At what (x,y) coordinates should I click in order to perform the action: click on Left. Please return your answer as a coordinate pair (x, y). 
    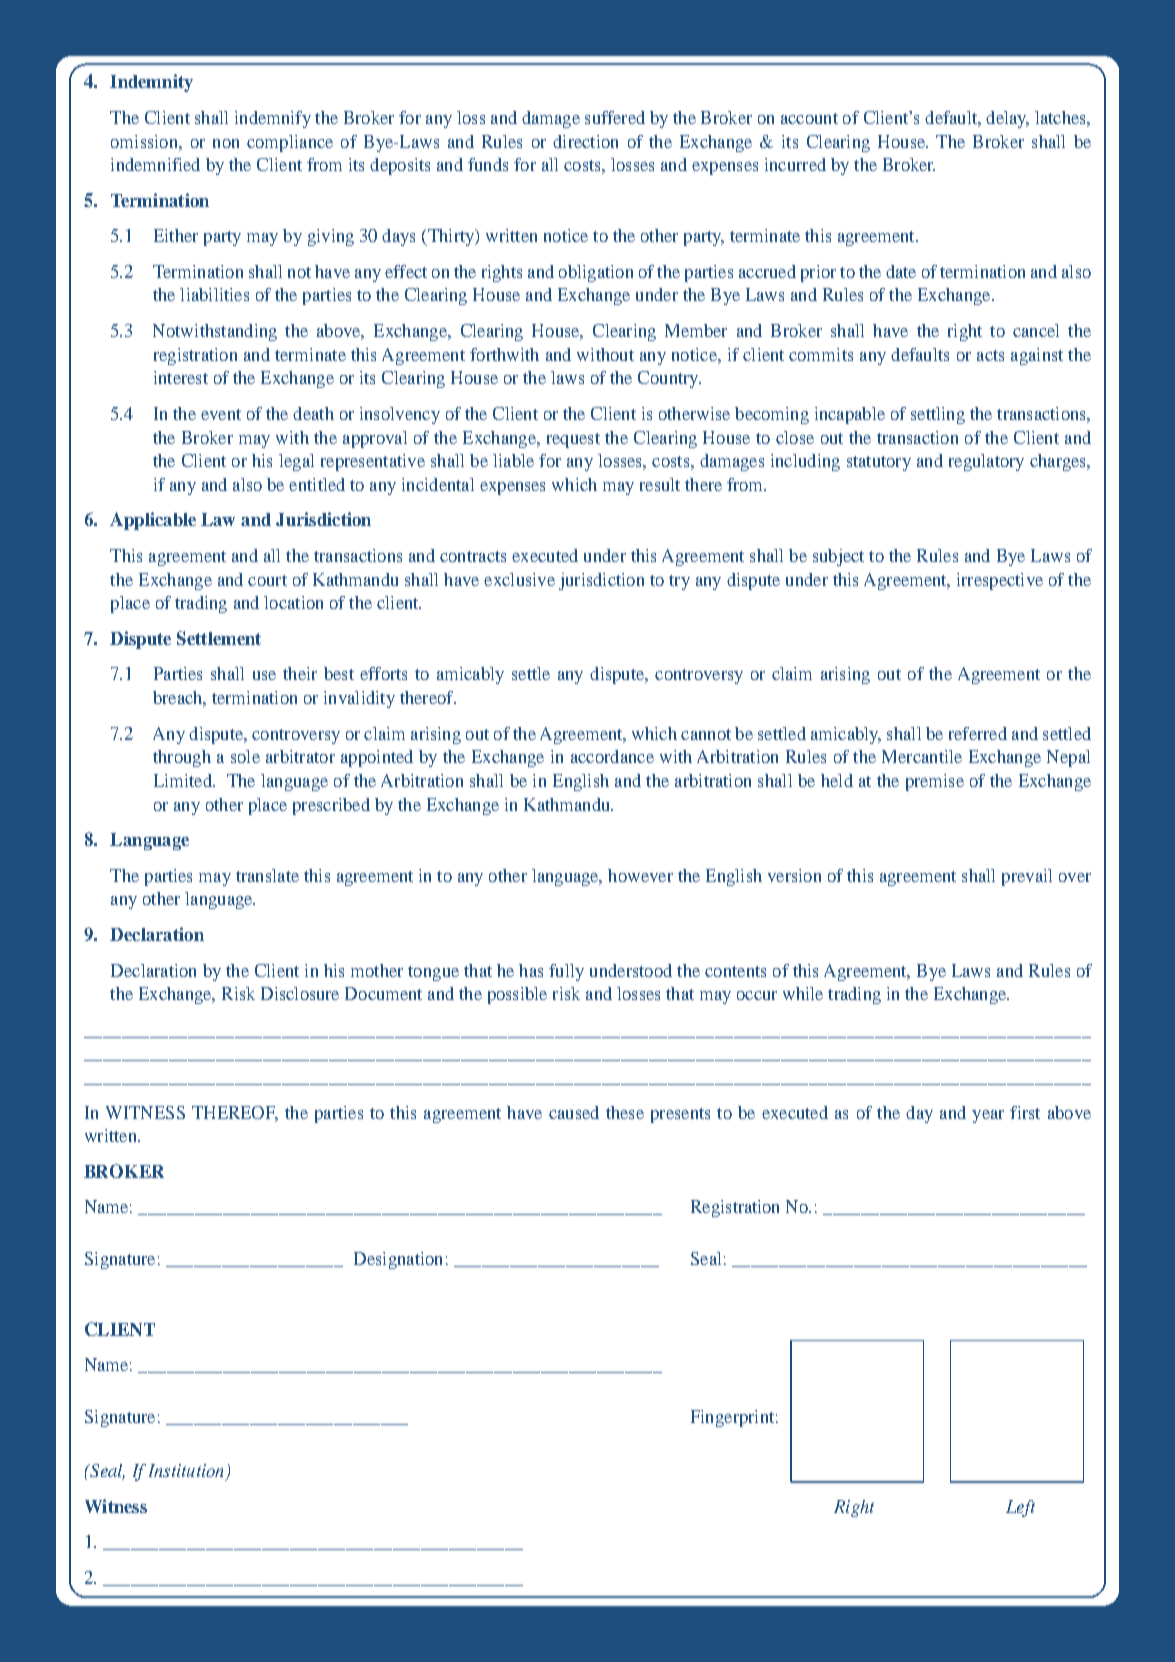
    Looking at the image, I should click on (1020, 1508).
